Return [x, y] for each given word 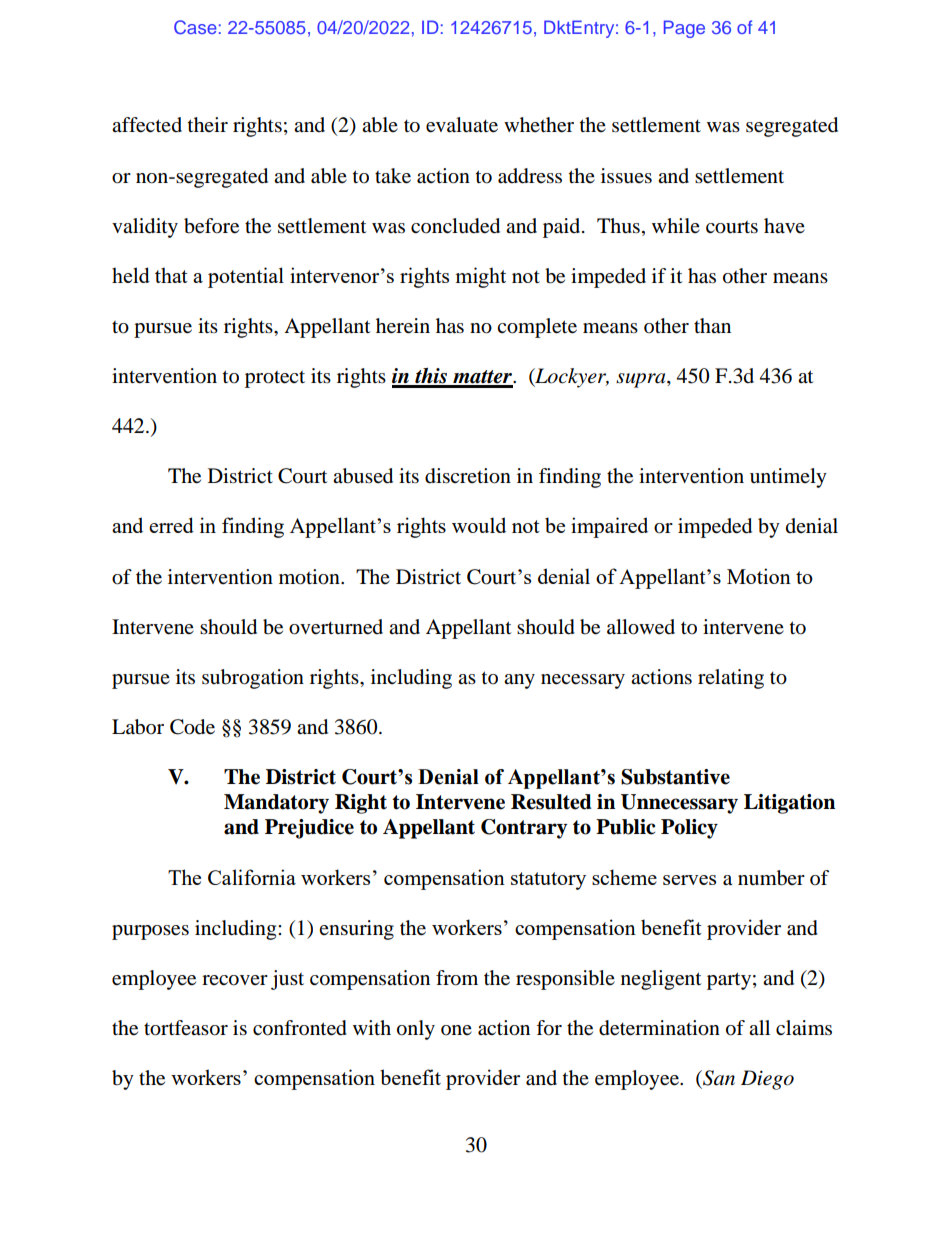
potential [246, 277]
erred [171, 525]
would [479, 525]
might [480, 277]
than [712, 325]
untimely [788, 478]
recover [235, 980]
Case [195, 27]
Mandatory [276, 804]
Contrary [524, 829]
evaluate [462, 125]
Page [684, 29]
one [456, 1030]
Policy [689, 829]
